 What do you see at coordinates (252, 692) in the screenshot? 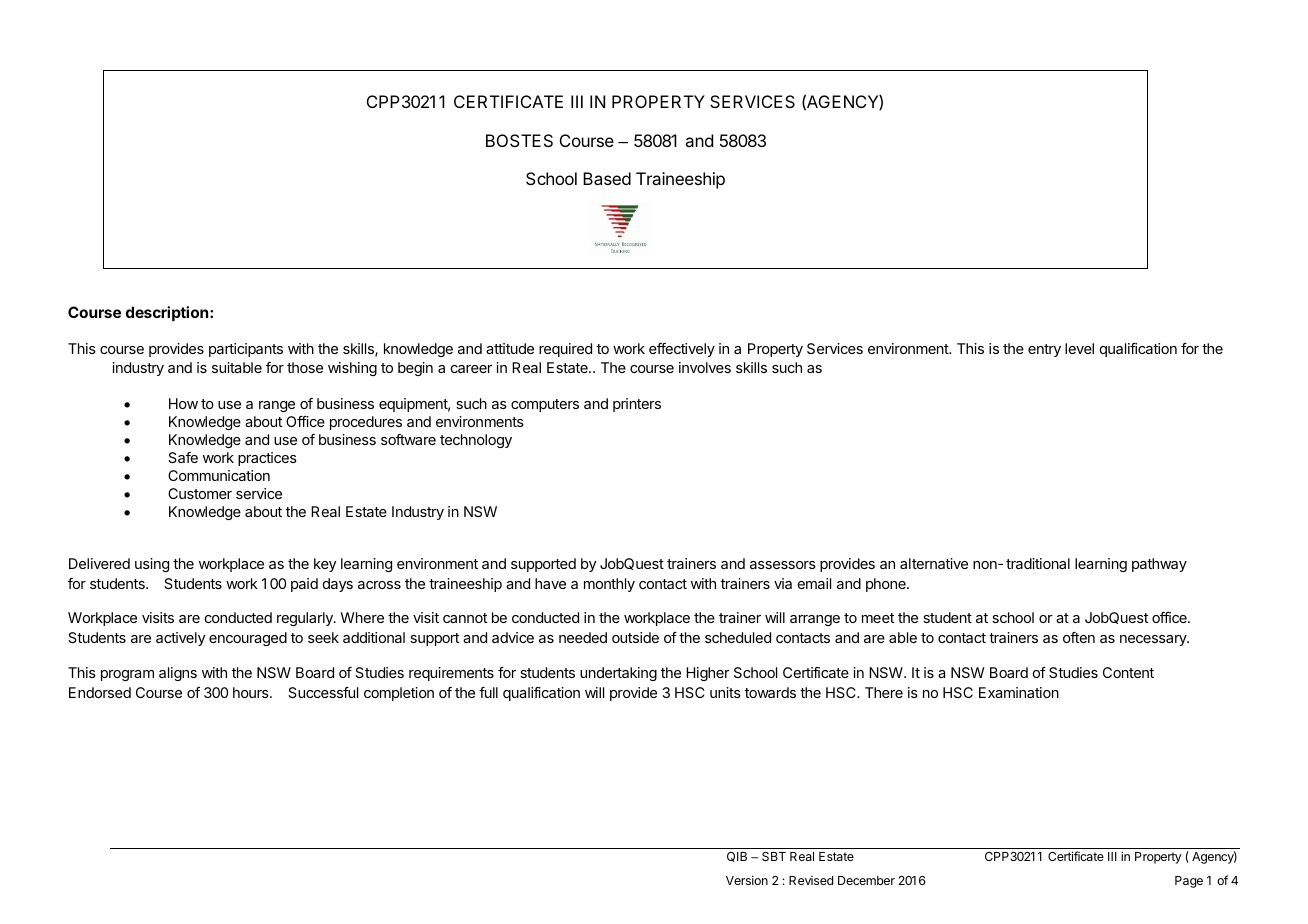
I see `hours` at bounding box center [252, 692].
